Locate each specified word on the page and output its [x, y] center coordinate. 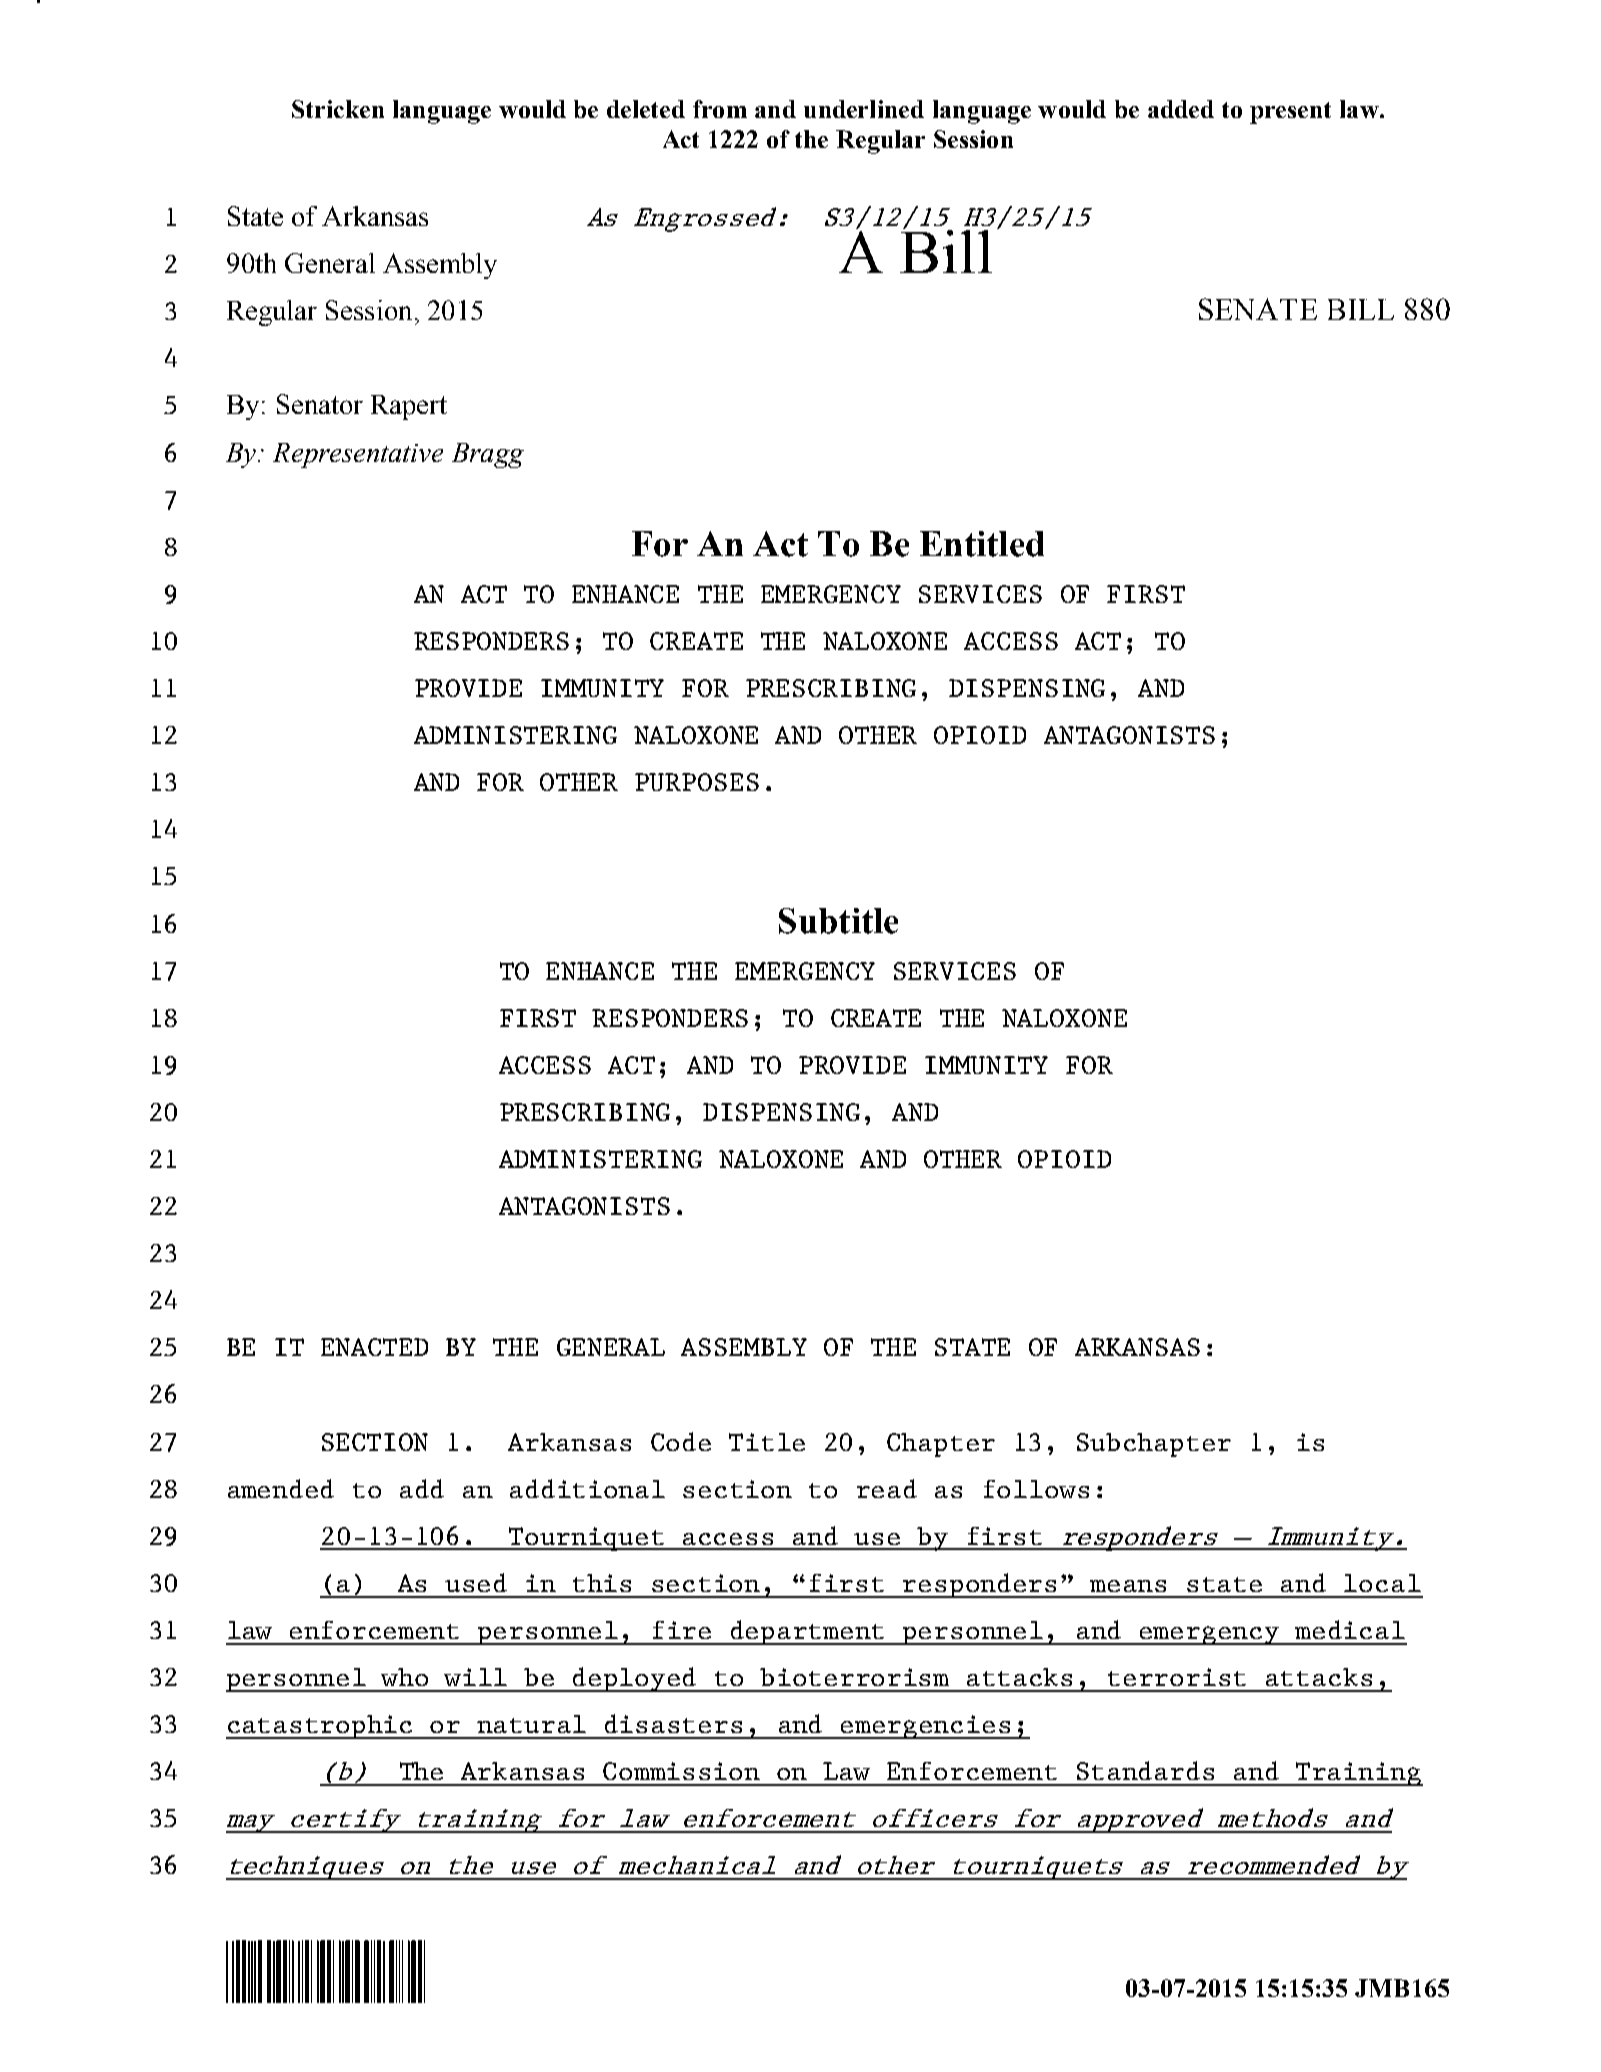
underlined [864, 109]
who [404, 1677]
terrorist [1177, 1677]
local [1382, 1583]
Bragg [488, 455]
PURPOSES [697, 782]
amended [281, 1488]
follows [1036, 1489]
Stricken [338, 109]
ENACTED [374, 1347]
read [887, 1488]
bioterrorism [854, 1677]
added [1181, 109]
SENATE [1258, 309]
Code [681, 1441]
